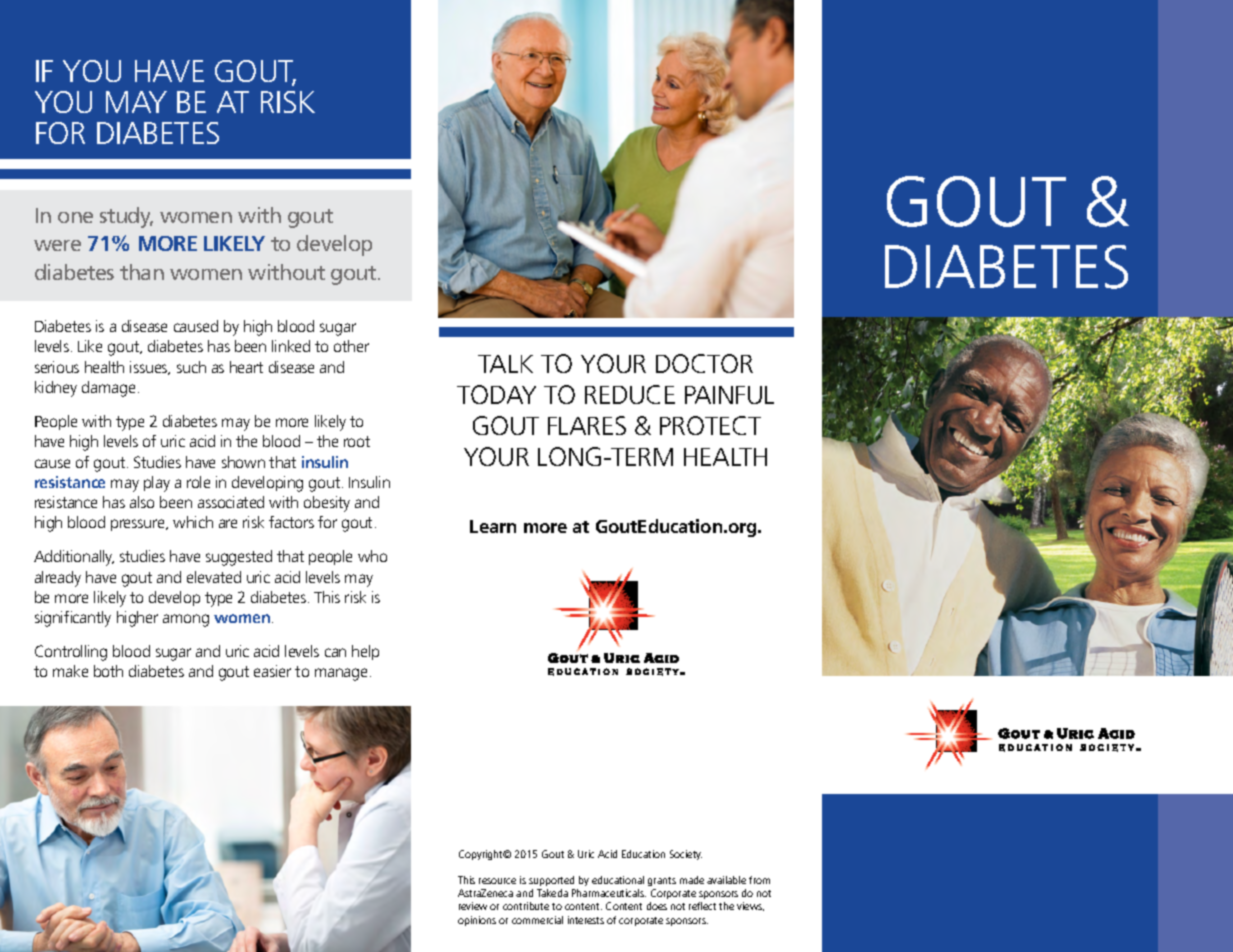 The width and height of the screenshot is (1233, 952). I want to click on DOCTOR, so click(704, 363).
